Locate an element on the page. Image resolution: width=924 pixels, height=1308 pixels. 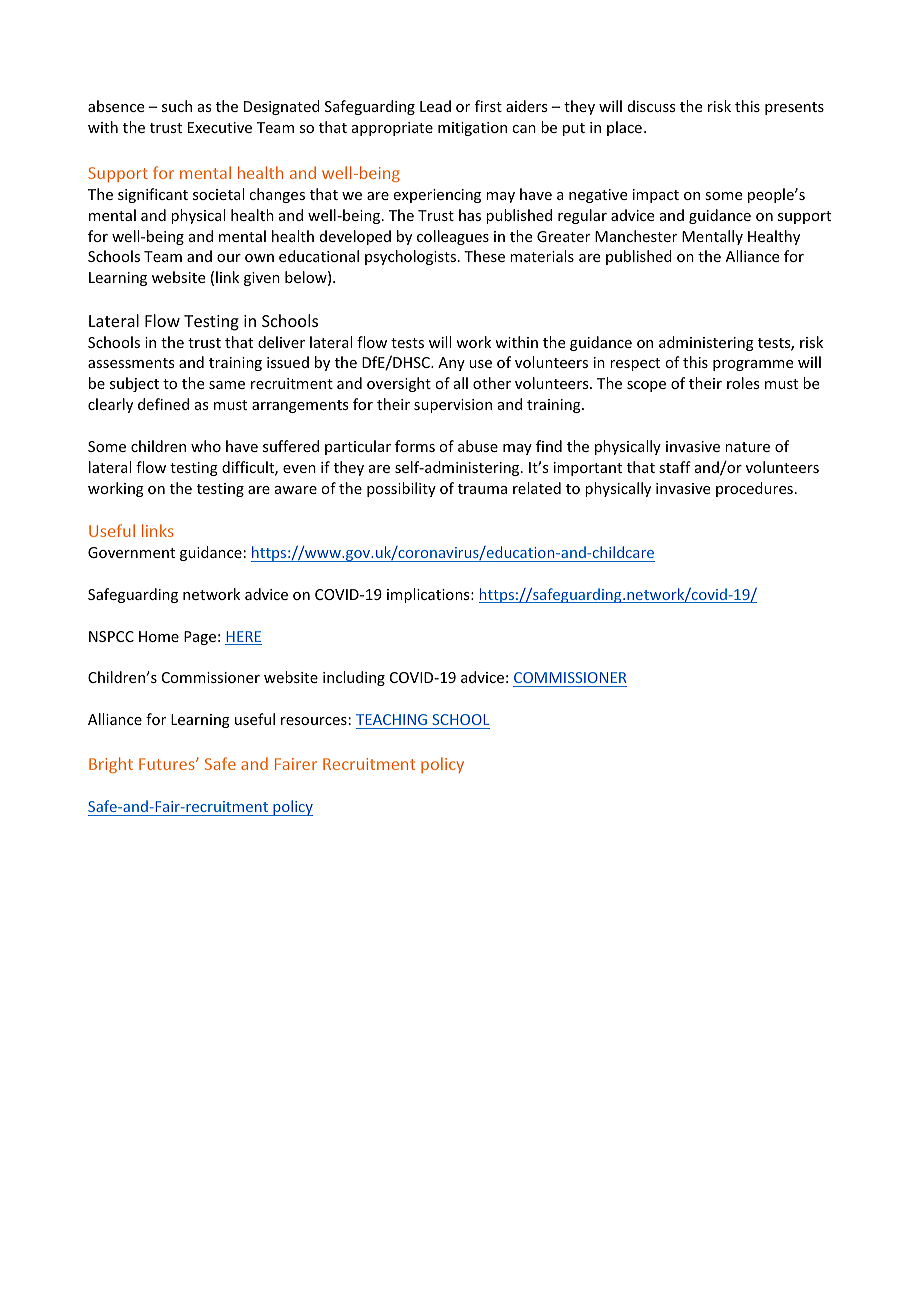
Executive is located at coordinates (220, 127).
